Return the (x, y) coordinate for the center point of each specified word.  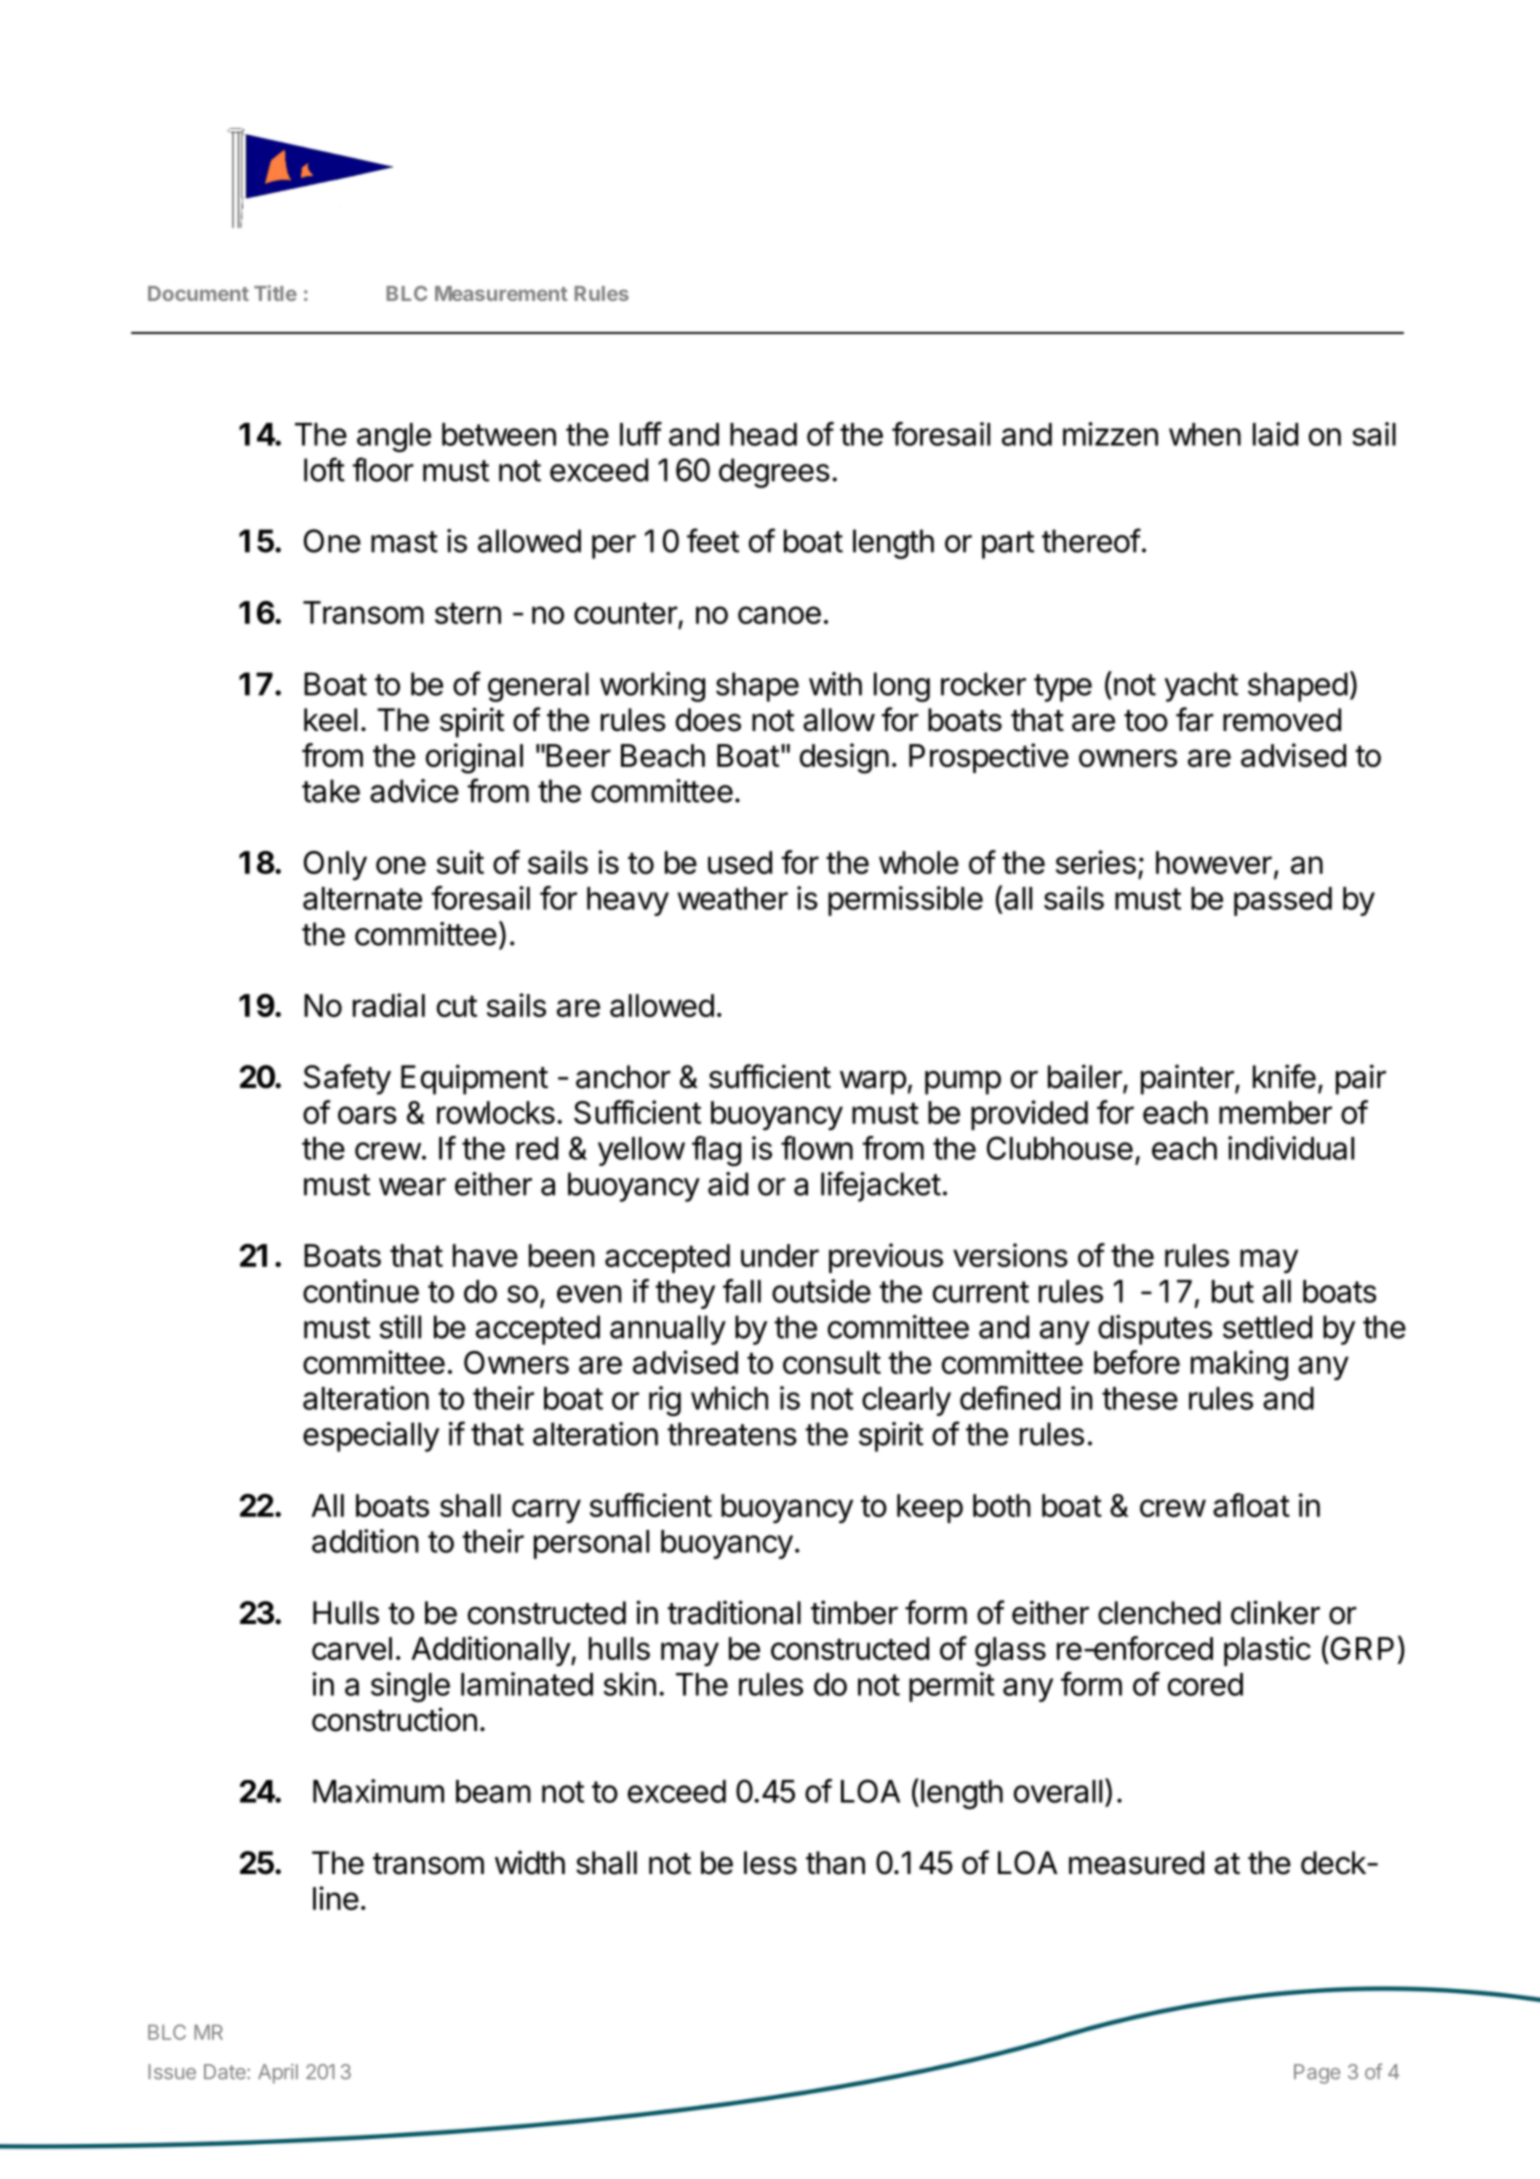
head (763, 434)
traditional (734, 1612)
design (844, 758)
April (278, 2074)
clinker (1275, 1612)
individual (1291, 1148)
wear (412, 1187)
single (410, 1687)
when (1205, 434)
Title (275, 293)
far (1195, 719)
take (331, 791)
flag (716, 1151)
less (770, 1863)
